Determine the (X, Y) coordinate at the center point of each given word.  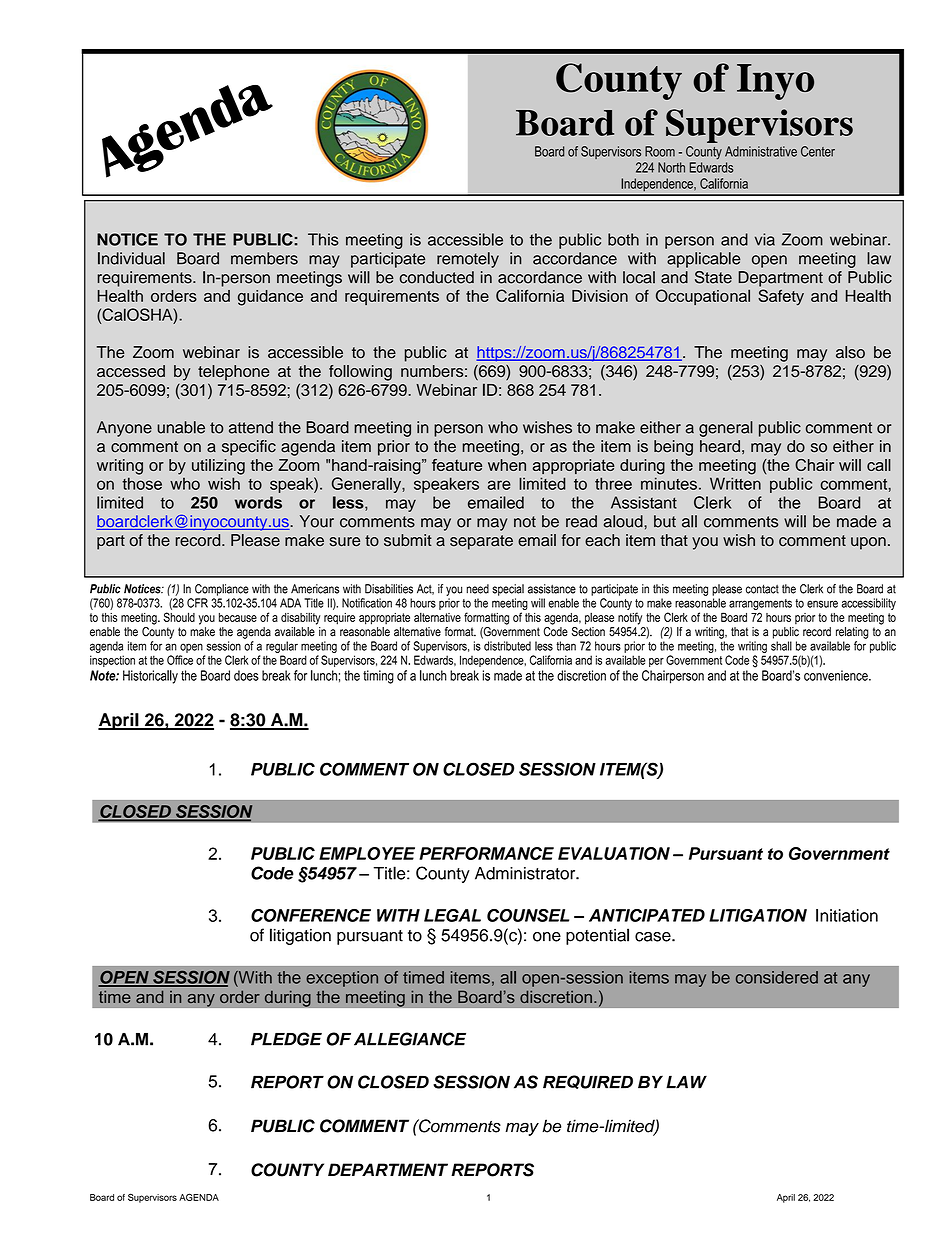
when (507, 465)
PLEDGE (286, 1039)
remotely (468, 260)
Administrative (761, 151)
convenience (837, 675)
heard (720, 446)
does (246, 675)
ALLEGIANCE (410, 1039)
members (264, 258)
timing (378, 677)
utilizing (218, 467)
